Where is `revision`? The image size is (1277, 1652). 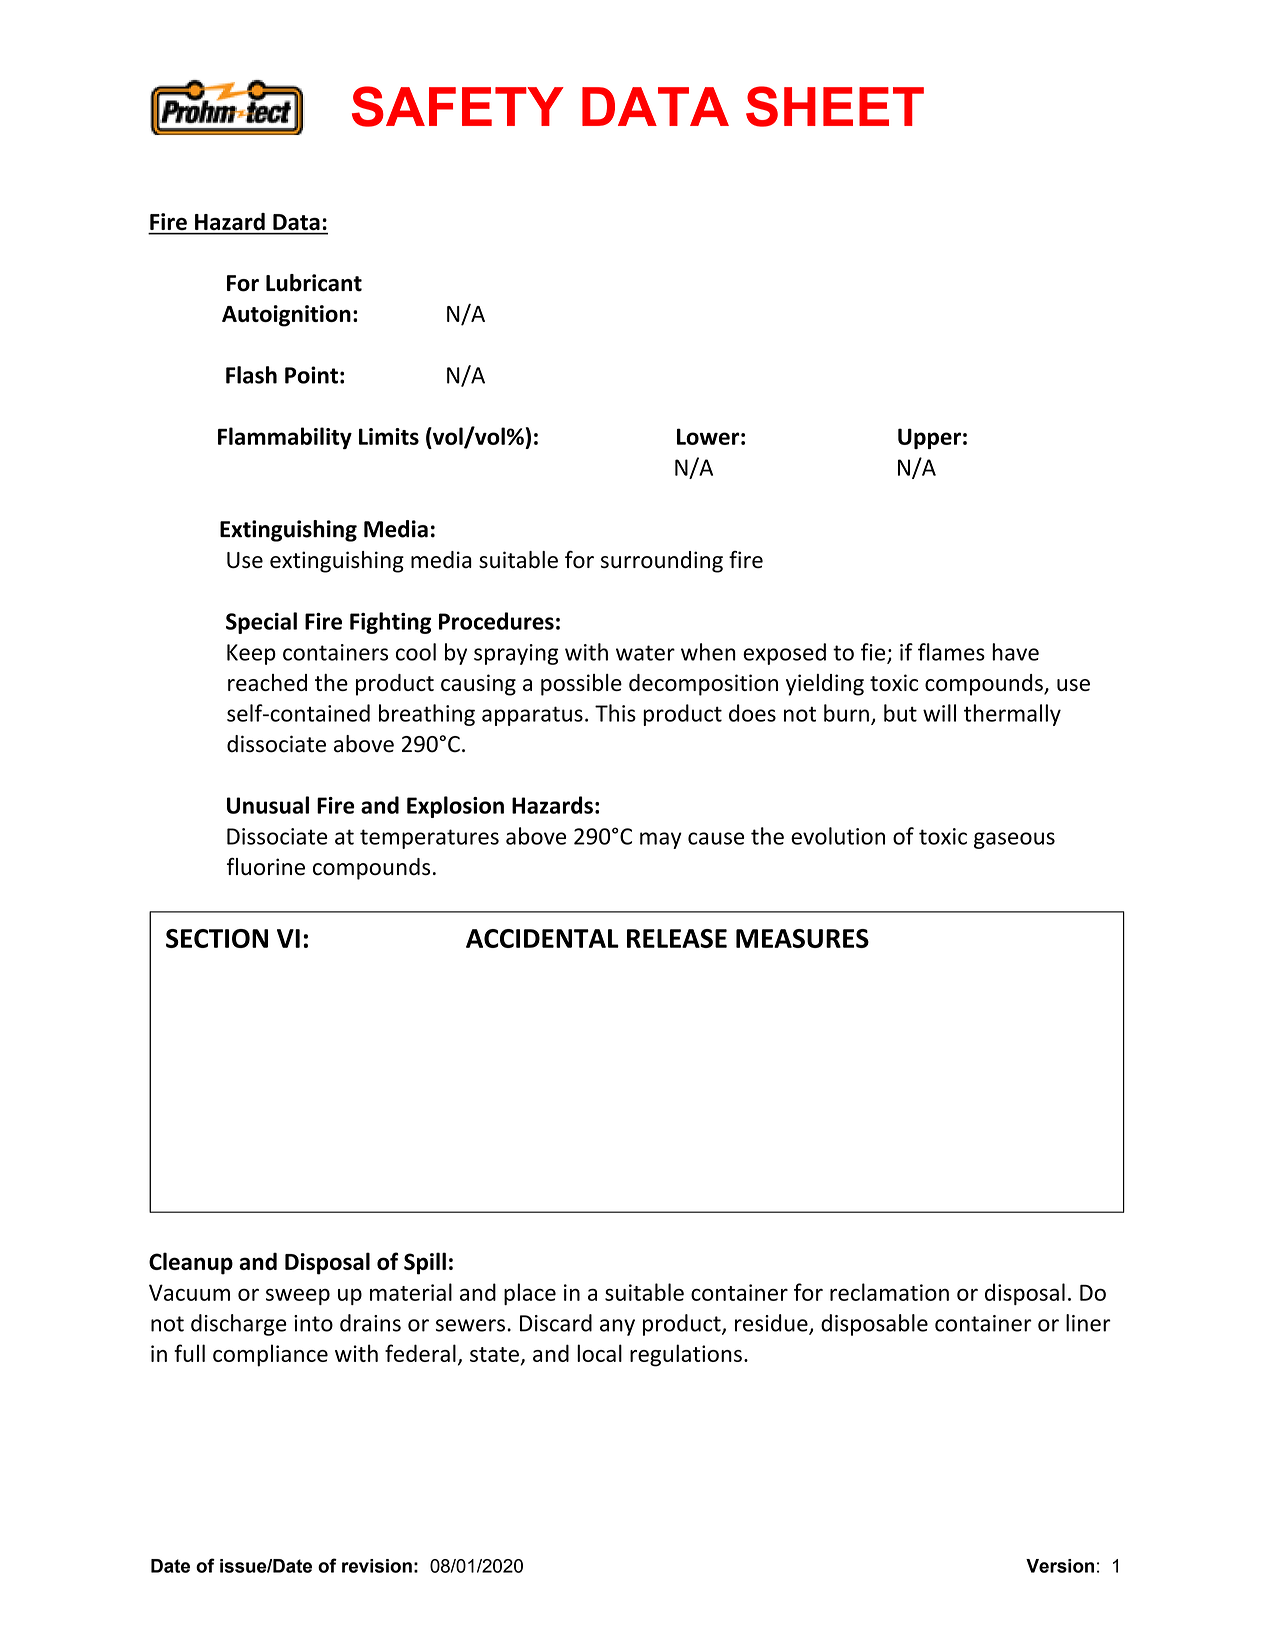 revision is located at coordinates (377, 1566).
